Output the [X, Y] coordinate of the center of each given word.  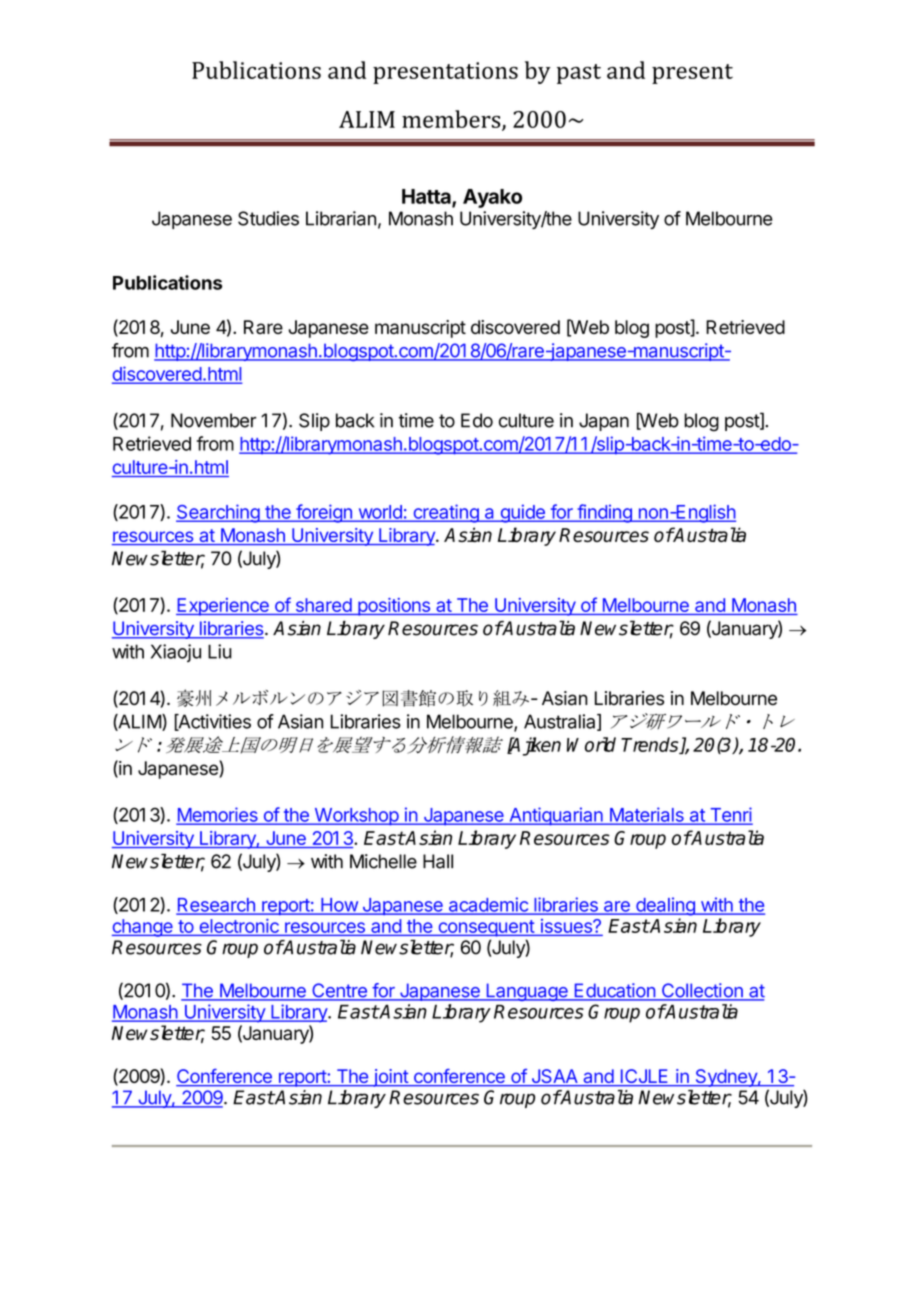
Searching [218, 513]
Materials [646, 815]
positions [394, 607]
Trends [651, 745]
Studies [268, 218]
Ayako [492, 198]
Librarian [341, 218]
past [579, 74]
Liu [220, 651]
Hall [438, 861]
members [452, 120]
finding [604, 513]
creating [446, 513]
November [214, 420]
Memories [218, 815]
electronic [239, 926]
